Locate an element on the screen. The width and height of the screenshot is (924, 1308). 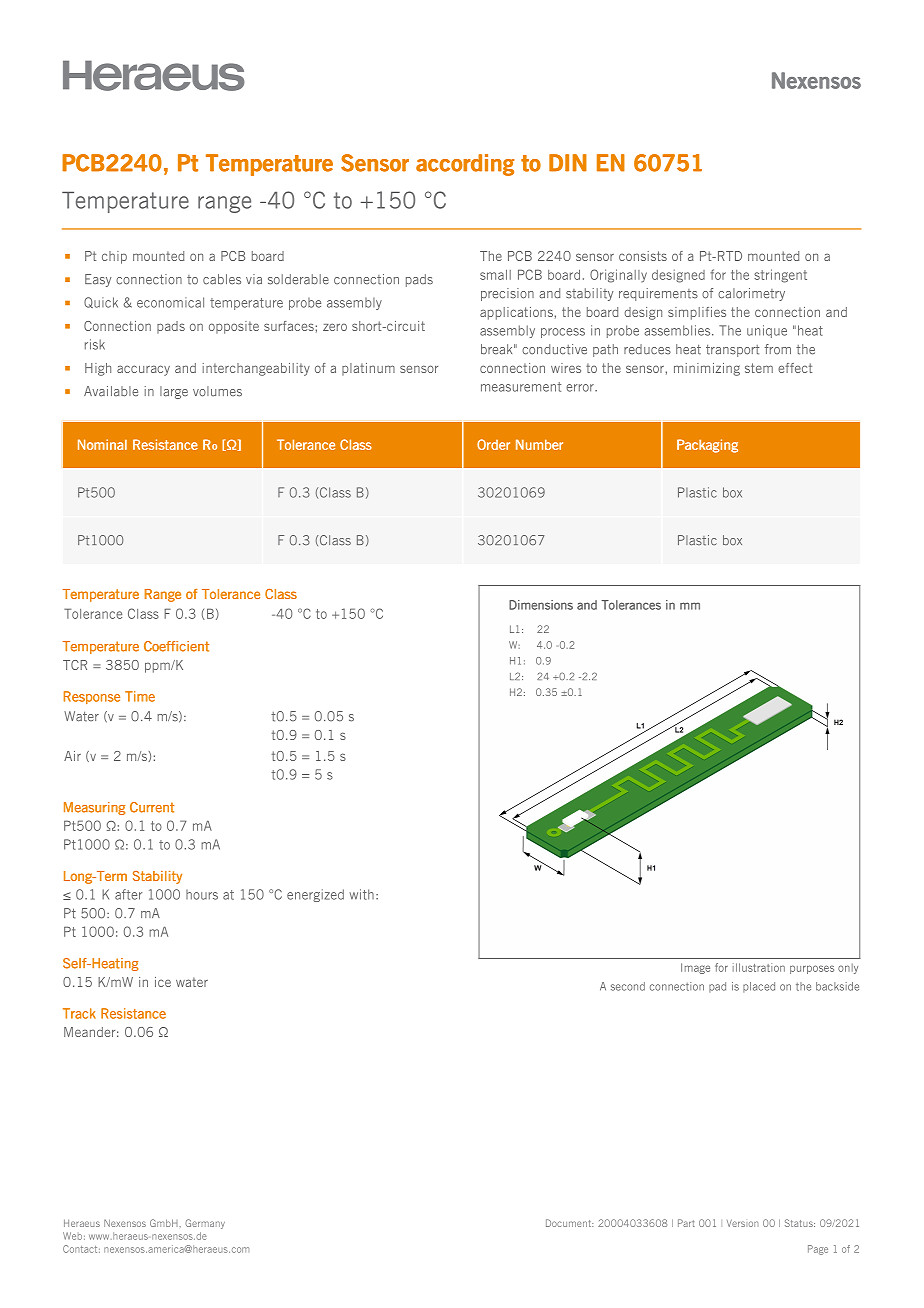
chip is located at coordinates (114, 257).
